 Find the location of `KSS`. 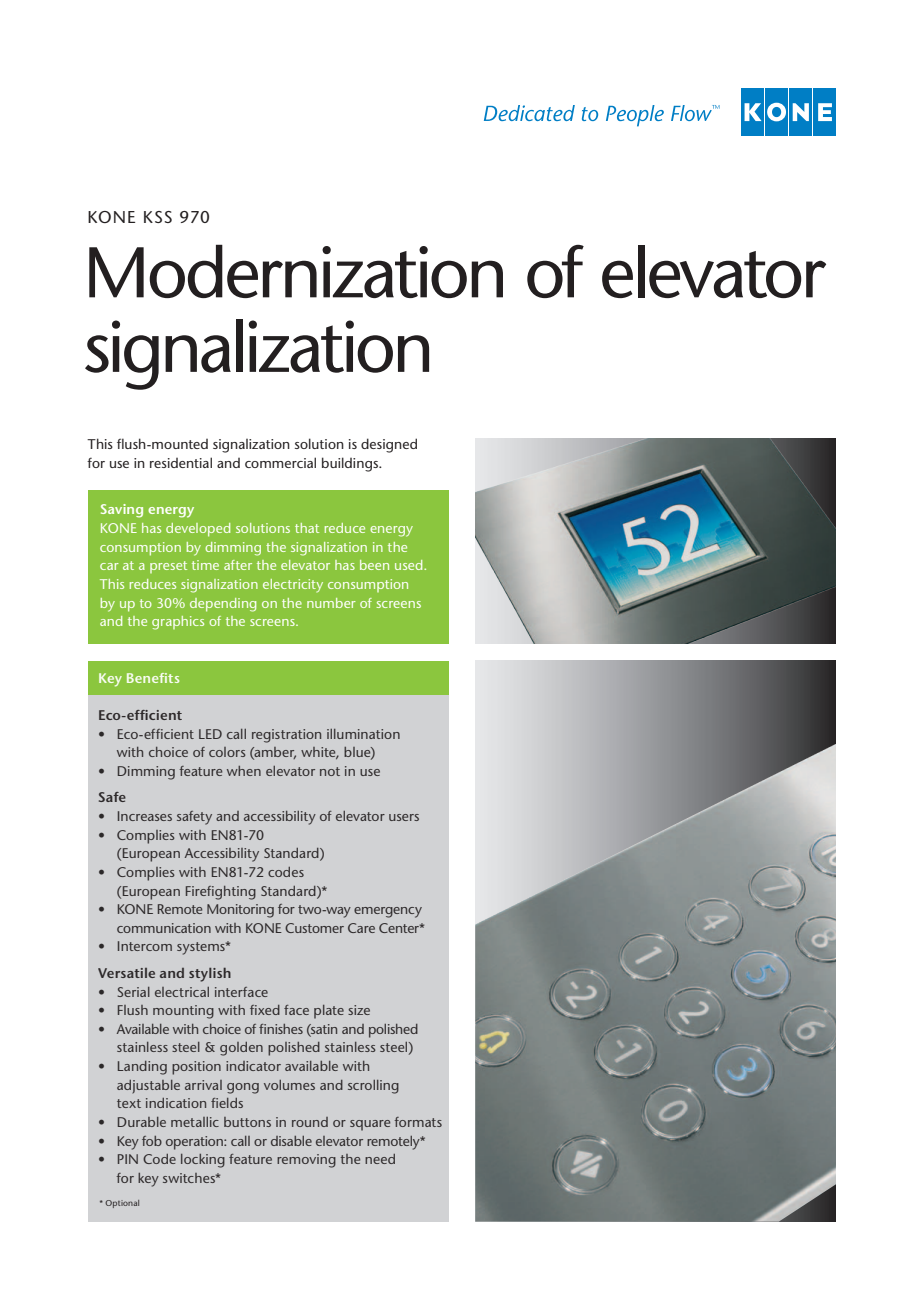

KSS is located at coordinates (158, 217).
